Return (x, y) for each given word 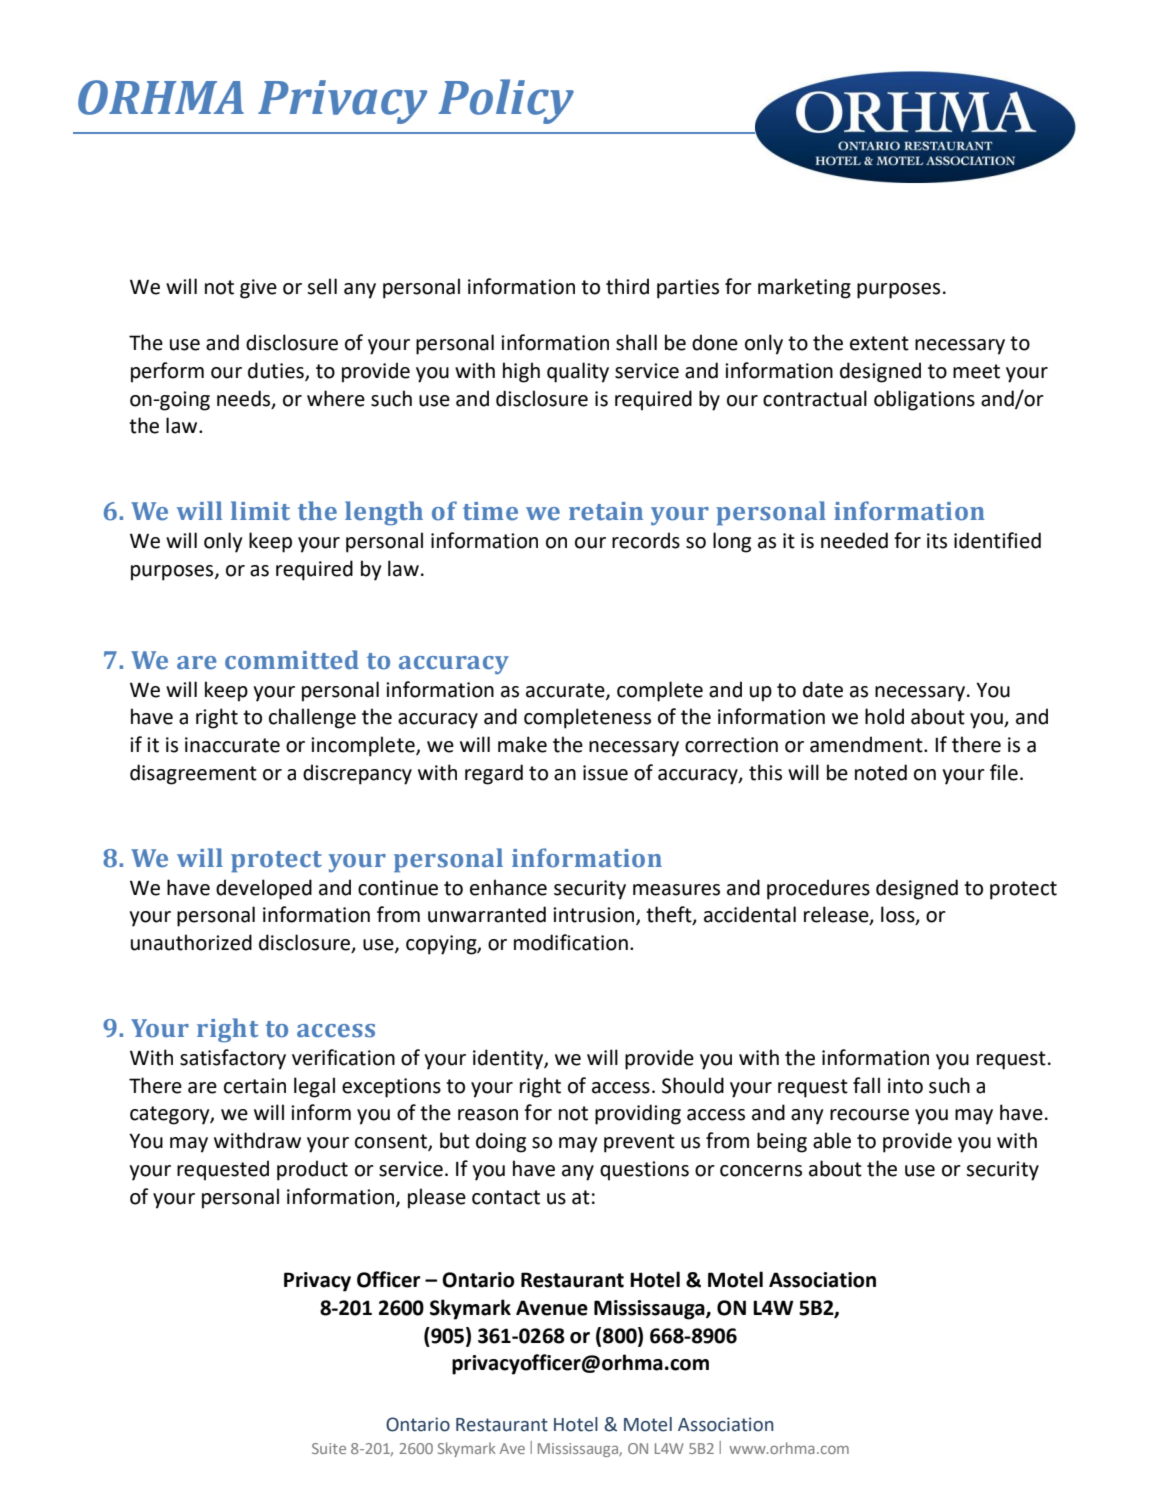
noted (881, 772)
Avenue (552, 1308)
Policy (506, 101)
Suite (329, 1448)
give (258, 289)
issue (605, 773)
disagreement (193, 774)
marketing (804, 288)
